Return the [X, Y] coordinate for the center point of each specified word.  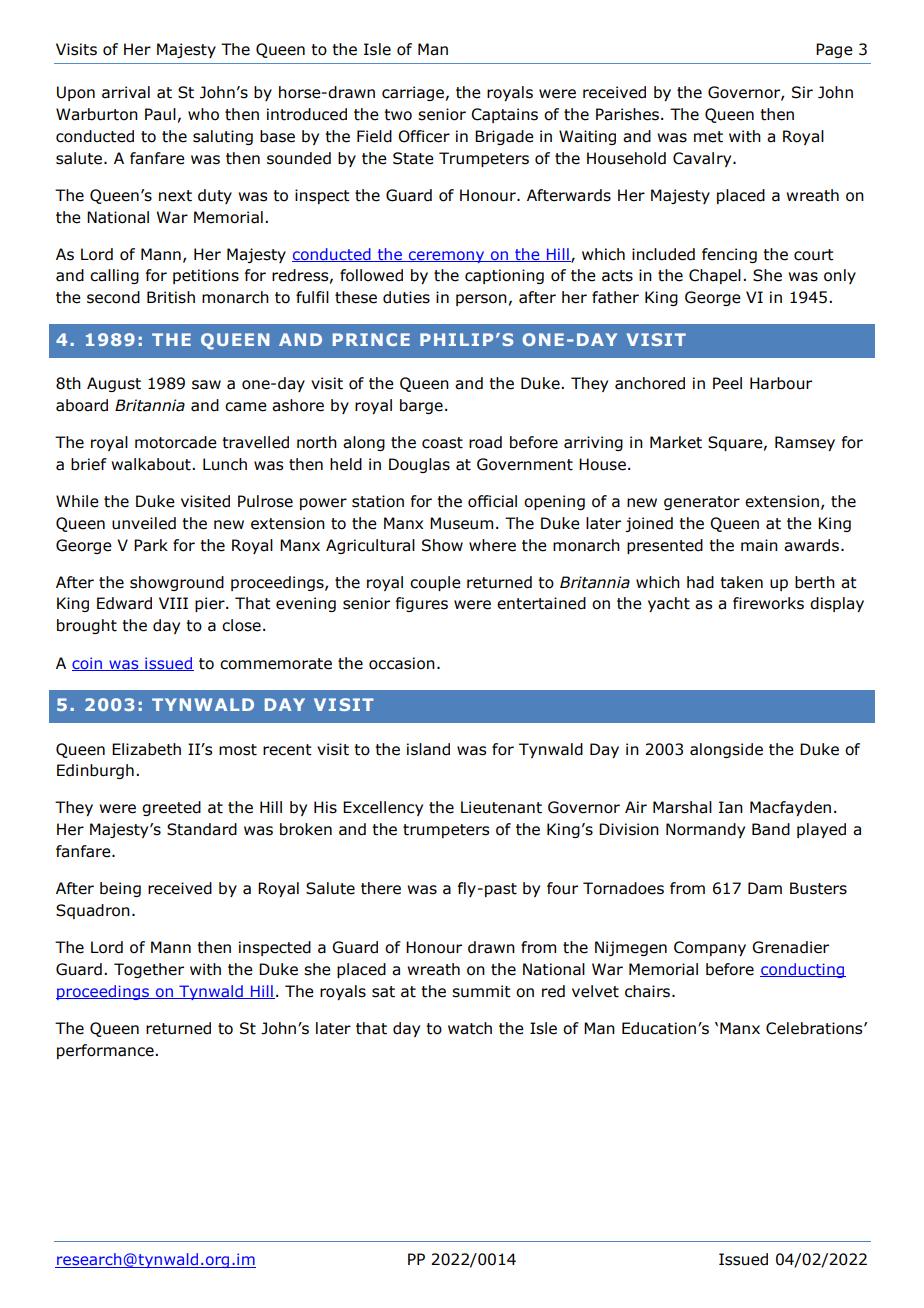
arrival [126, 92]
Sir [802, 92]
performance [106, 1051]
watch [470, 1028]
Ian [731, 807]
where [492, 545]
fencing [729, 255]
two [398, 115]
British [171, 297]
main [759, 545]
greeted [171, 808]
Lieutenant [501, 807]
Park [151, 545]
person [481, 300]
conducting [803, 970]
